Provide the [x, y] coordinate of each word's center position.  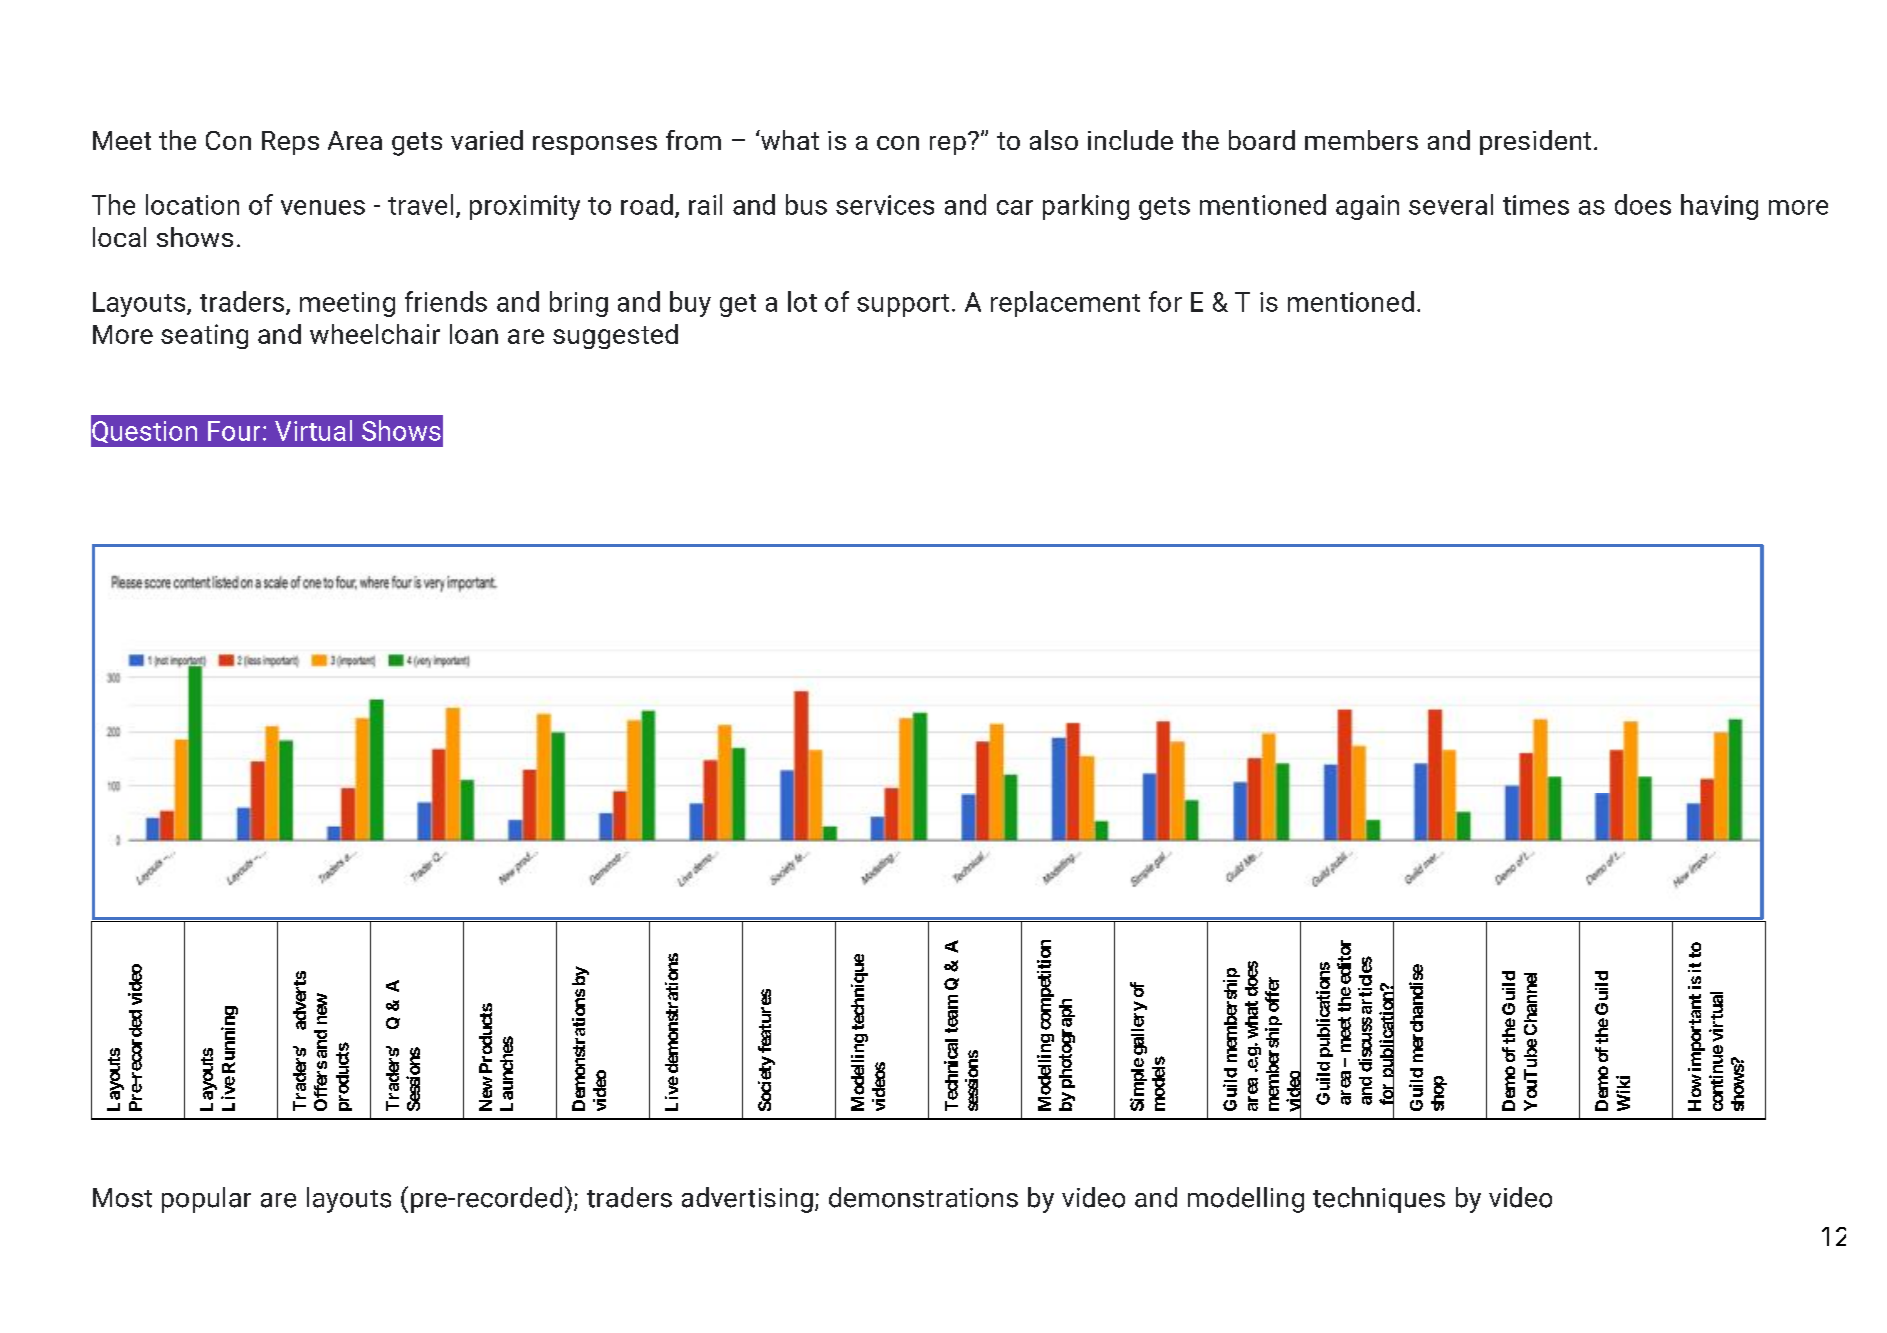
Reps [290, 143]
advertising [747, 1200]
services [885, 205]
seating [204, 336]
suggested [615, 336]
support [903, 305]
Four [234, 431]
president [1535, 142]
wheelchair [375, 334]
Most [122, 1198]
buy [690, 304]
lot [802, 301]
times [1536, 205]
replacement [1065, 304]
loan [474, 334]
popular [206, 1200]
